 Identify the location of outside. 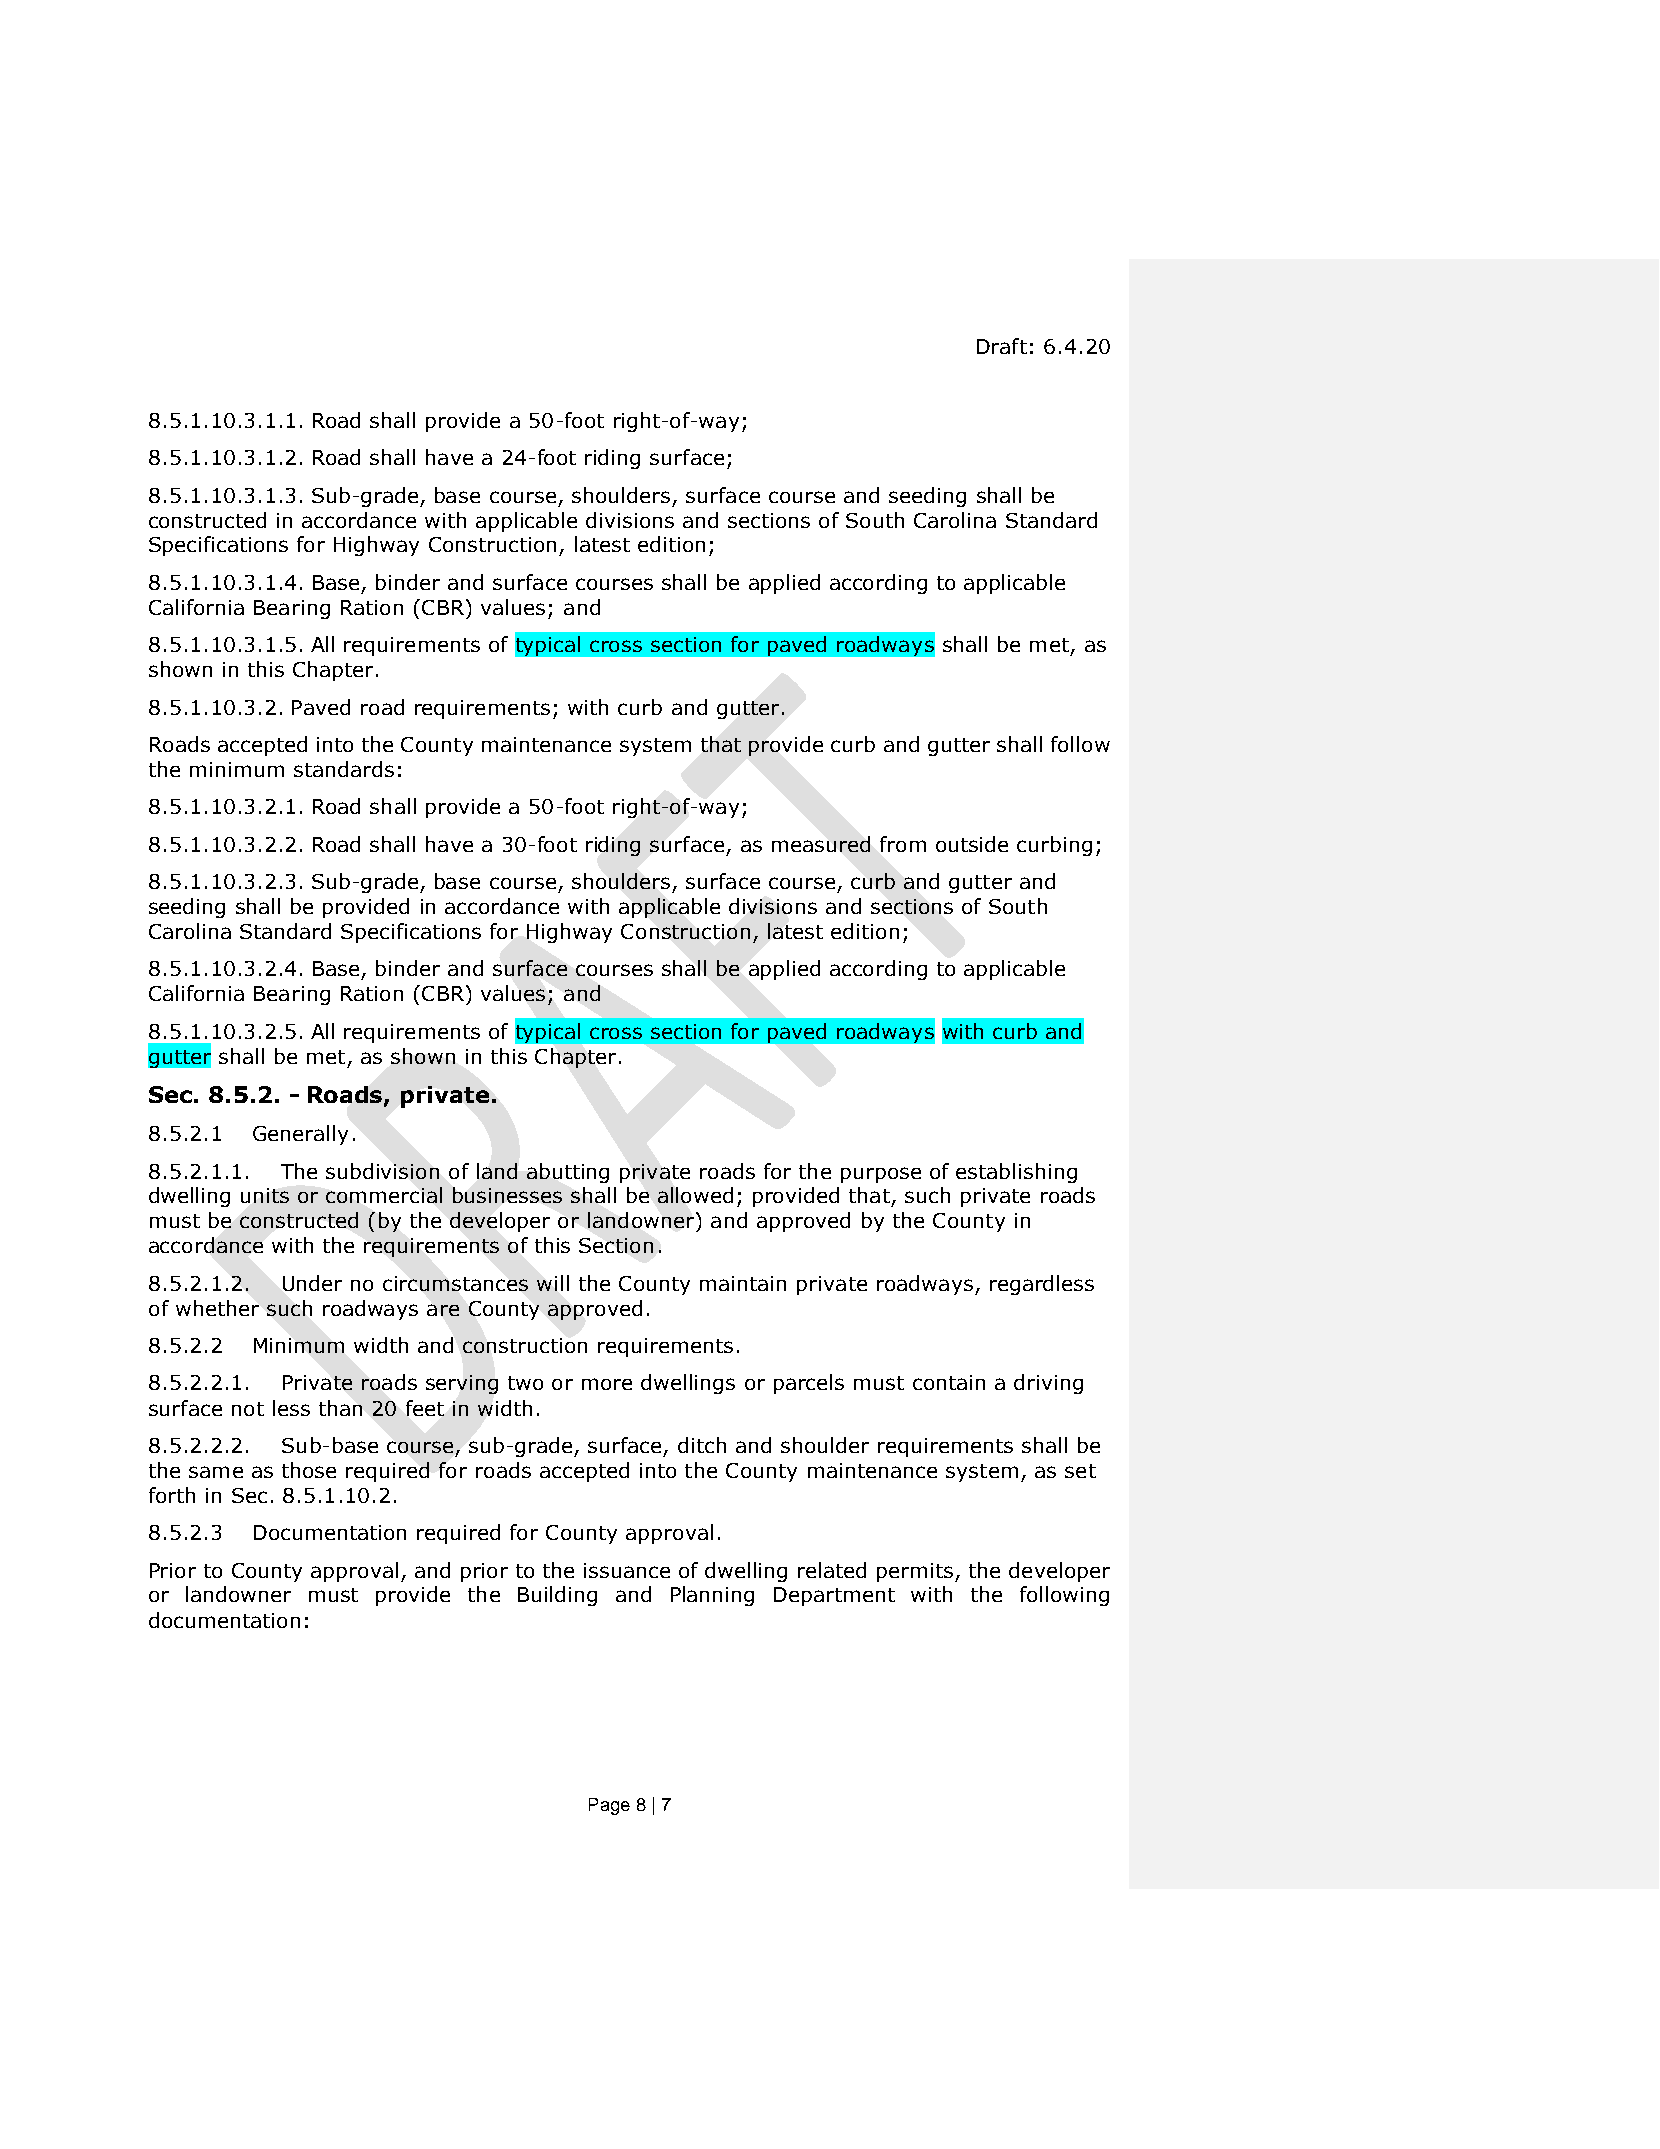
(972, 844).
